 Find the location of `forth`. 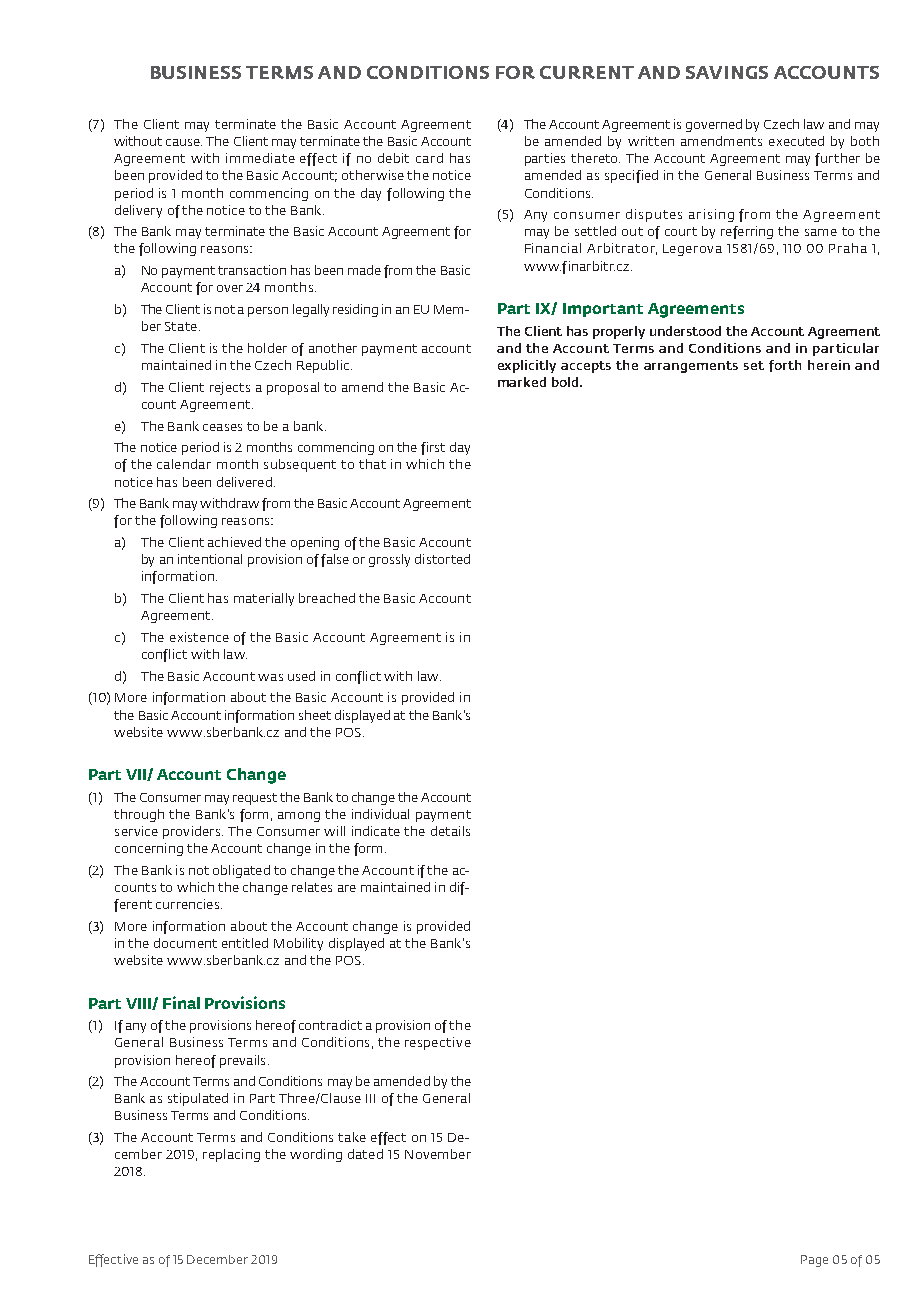

forth is located at coordinates (785, 366).
